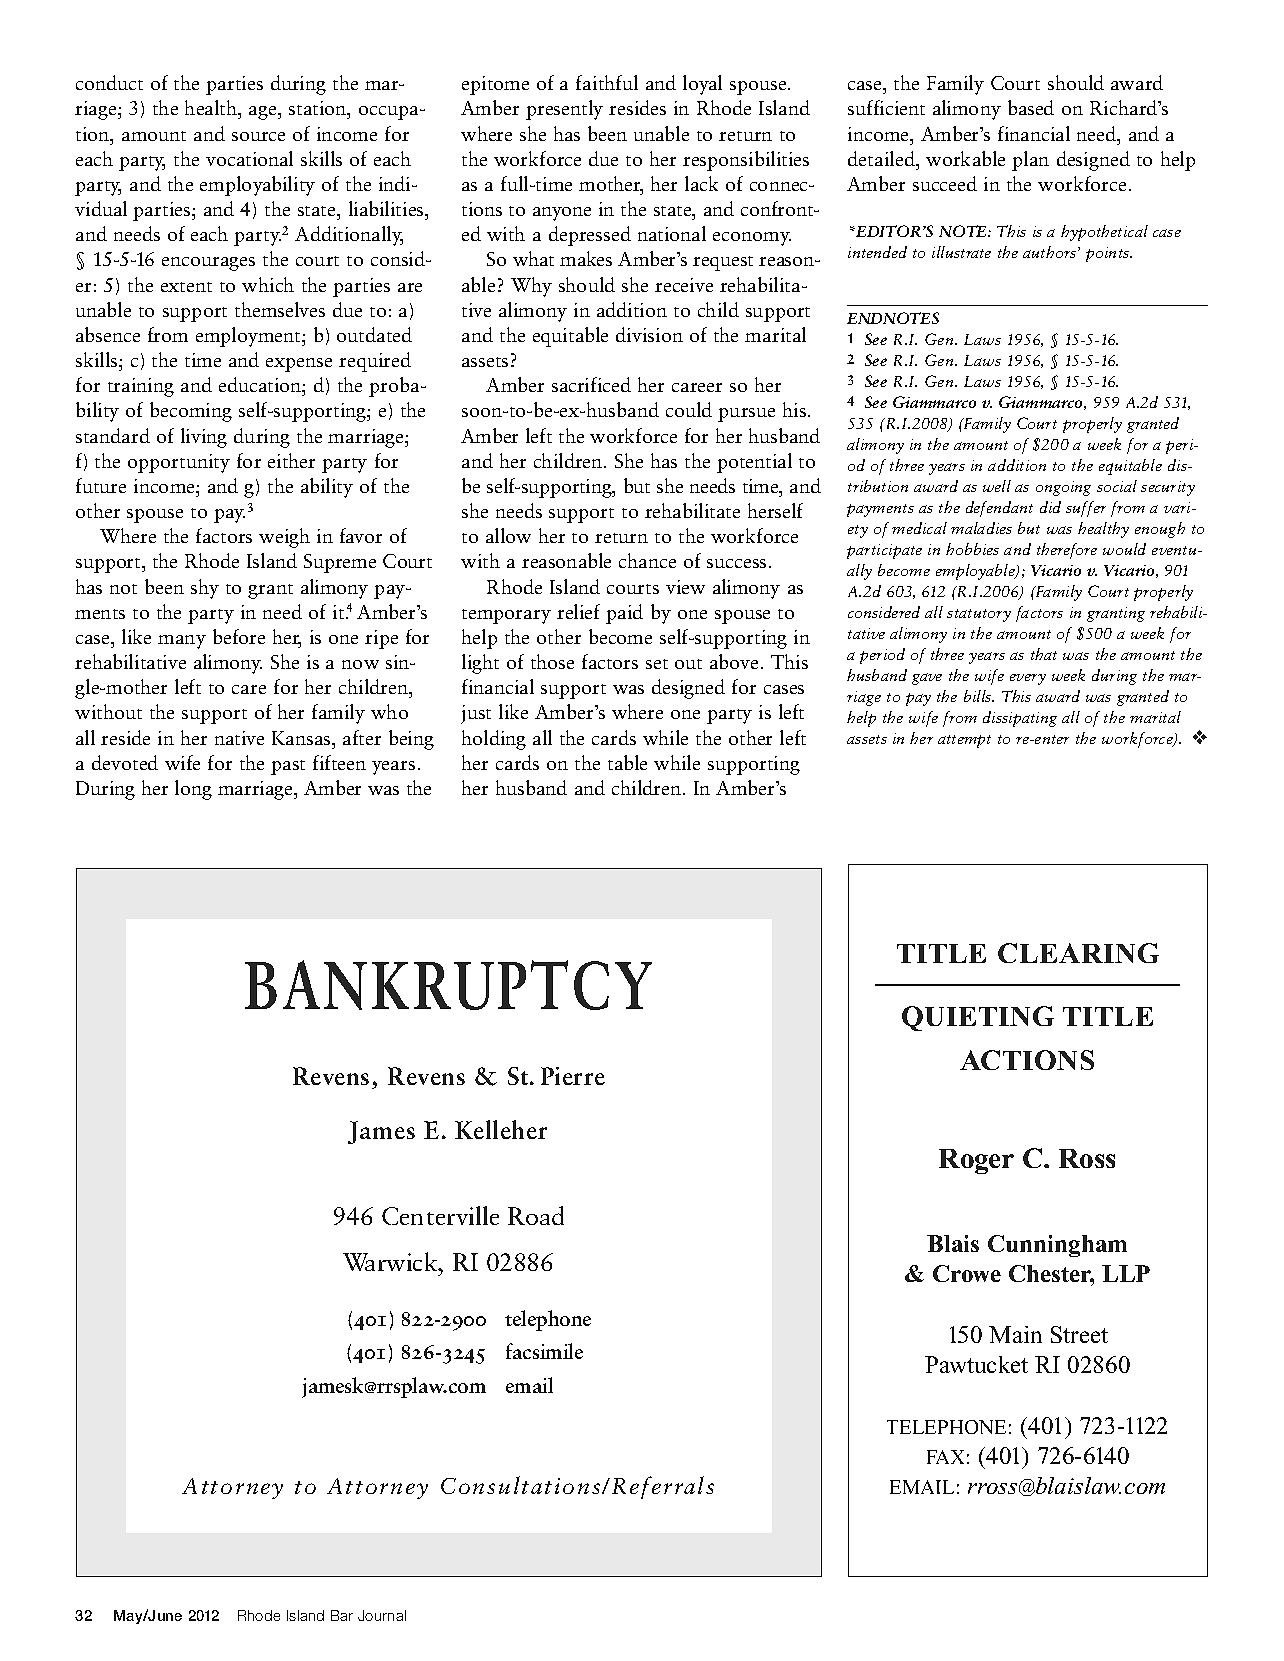 The width and height of the document is (1284, 1661). Describe the element at coordinates (342, 1615) in the document. I see `Bar` at that location.
